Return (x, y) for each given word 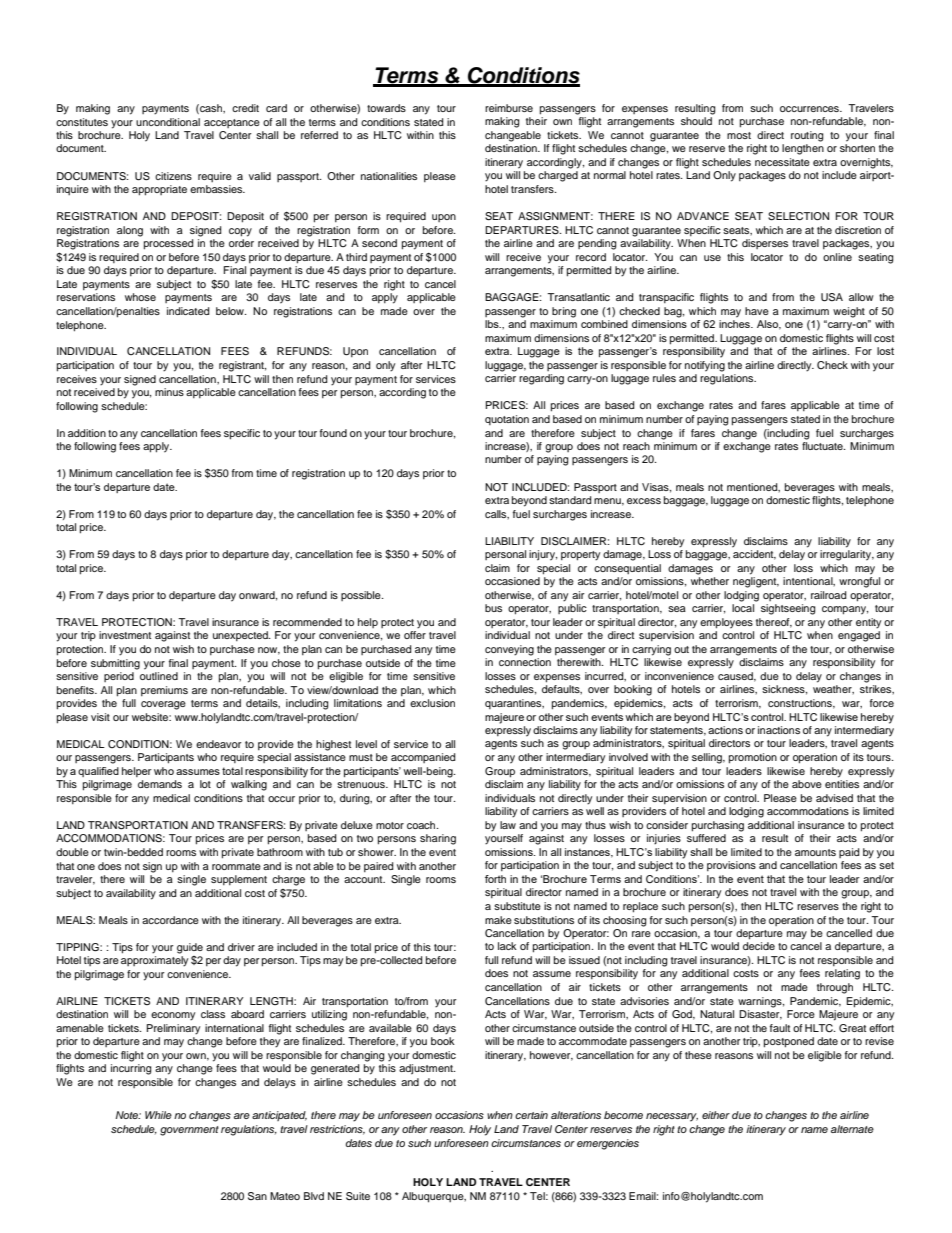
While (158, 1115)
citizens (173, 176)
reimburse (509, 108)
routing (807, 136)
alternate (852, 1129)
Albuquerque (434, 1197)
